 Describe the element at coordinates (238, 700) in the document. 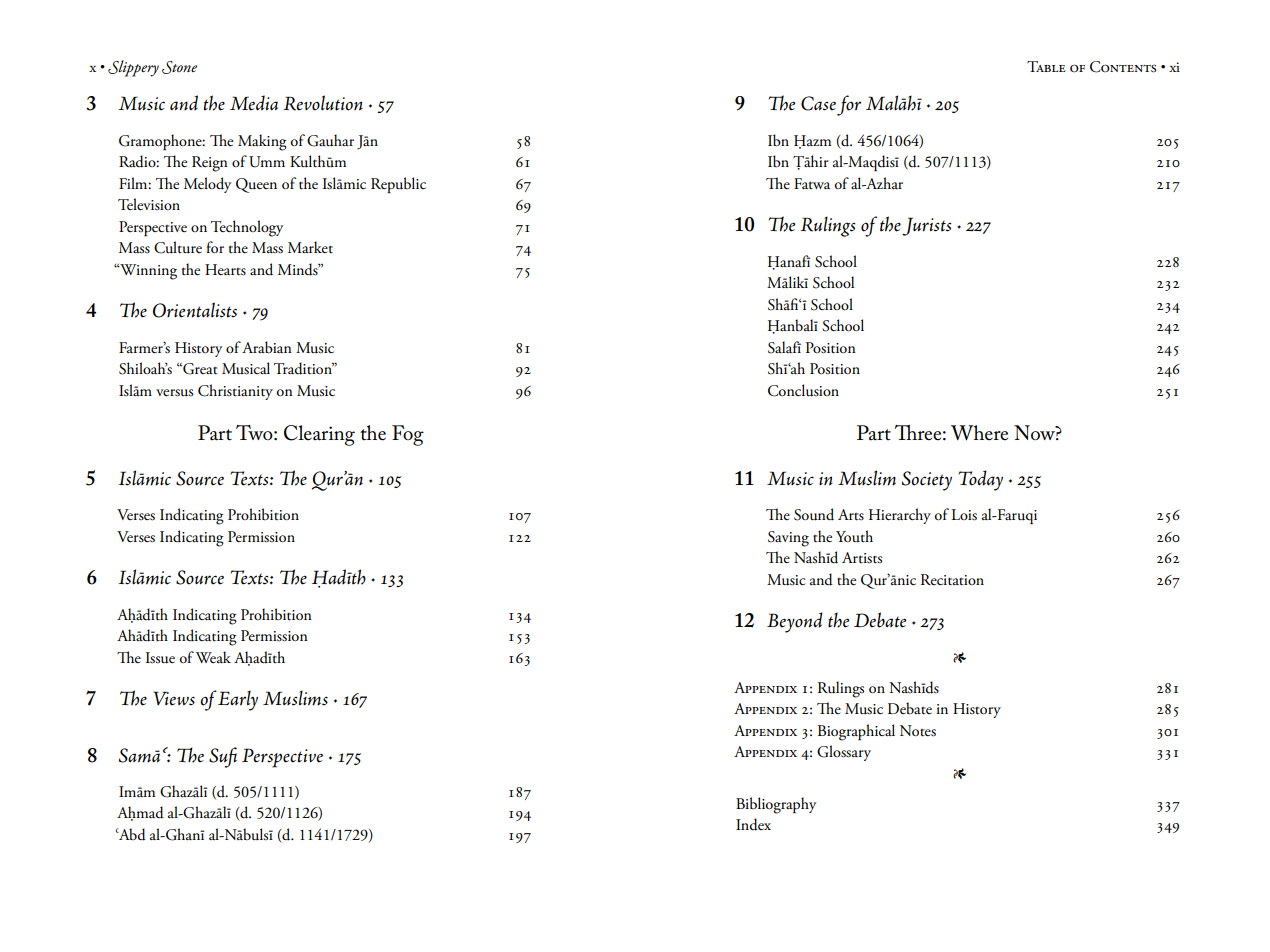

I see `Early` at that location.
